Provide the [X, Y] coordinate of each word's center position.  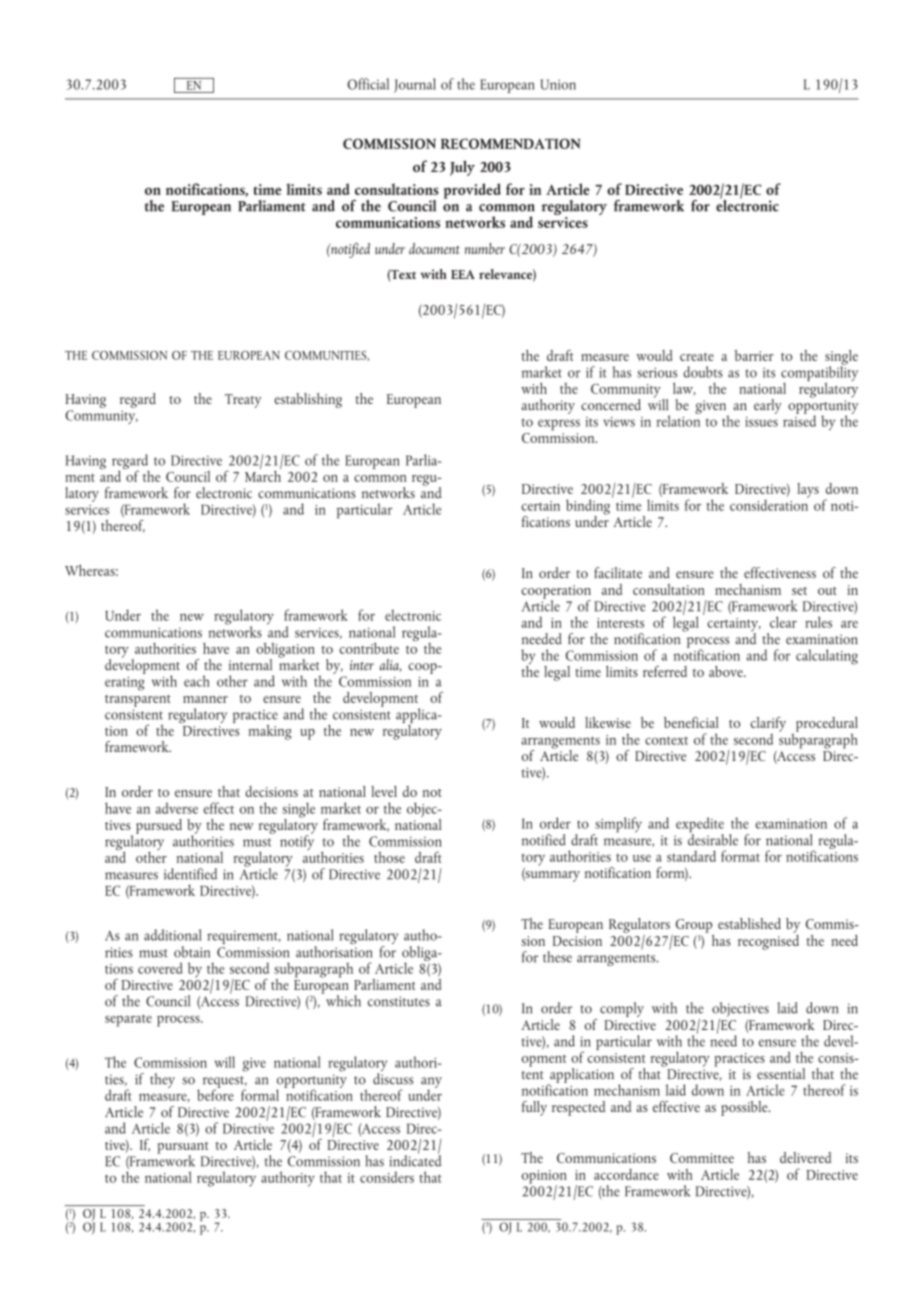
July [462, 168]
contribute [369, 648]
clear [783, 622]
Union [558, 84]
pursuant [183, 1149]
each [197, 681]
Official [368, 84]
